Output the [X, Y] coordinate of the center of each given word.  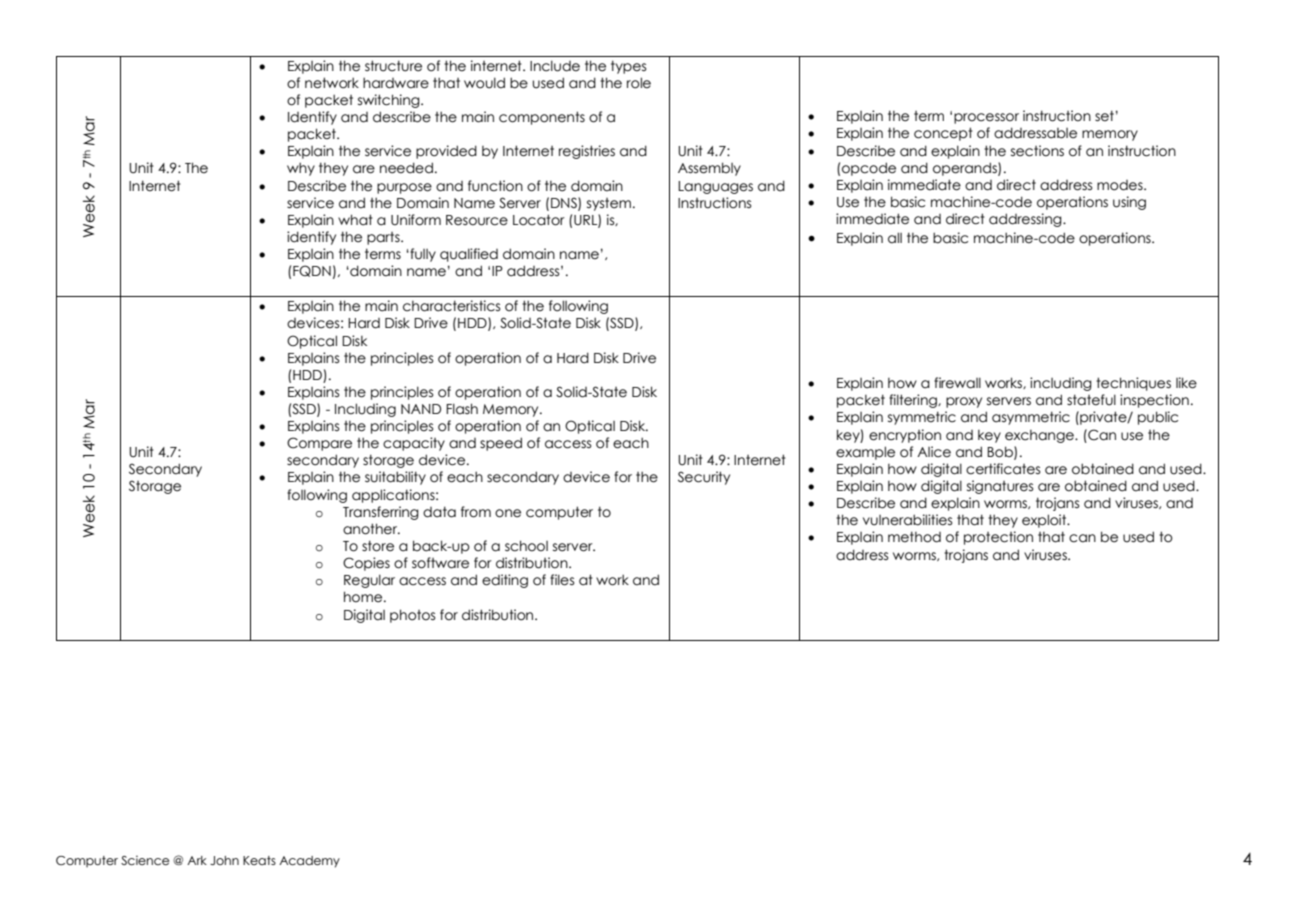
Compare [319, 444]
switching [390, 101]
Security [704, 478]
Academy [309, 862]
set [1104, 116]
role [639, 83]
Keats [259, 860]
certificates [1003, 469]
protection [998, 538]
